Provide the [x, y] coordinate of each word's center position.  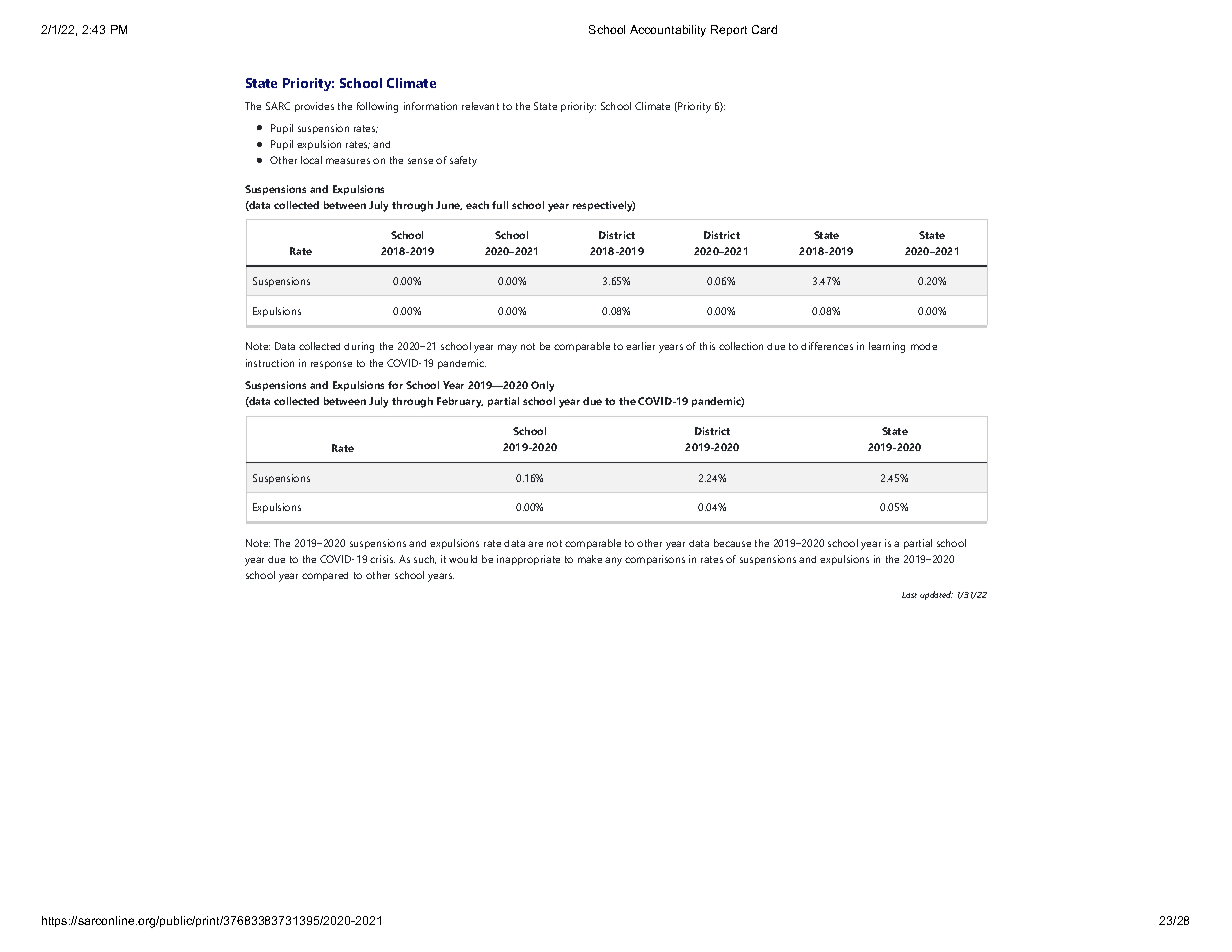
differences [827, 346]
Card [764, 29]
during [359, 347]
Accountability [668, 31]
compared [325, 576]
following [377, 107]
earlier [640, 346]
